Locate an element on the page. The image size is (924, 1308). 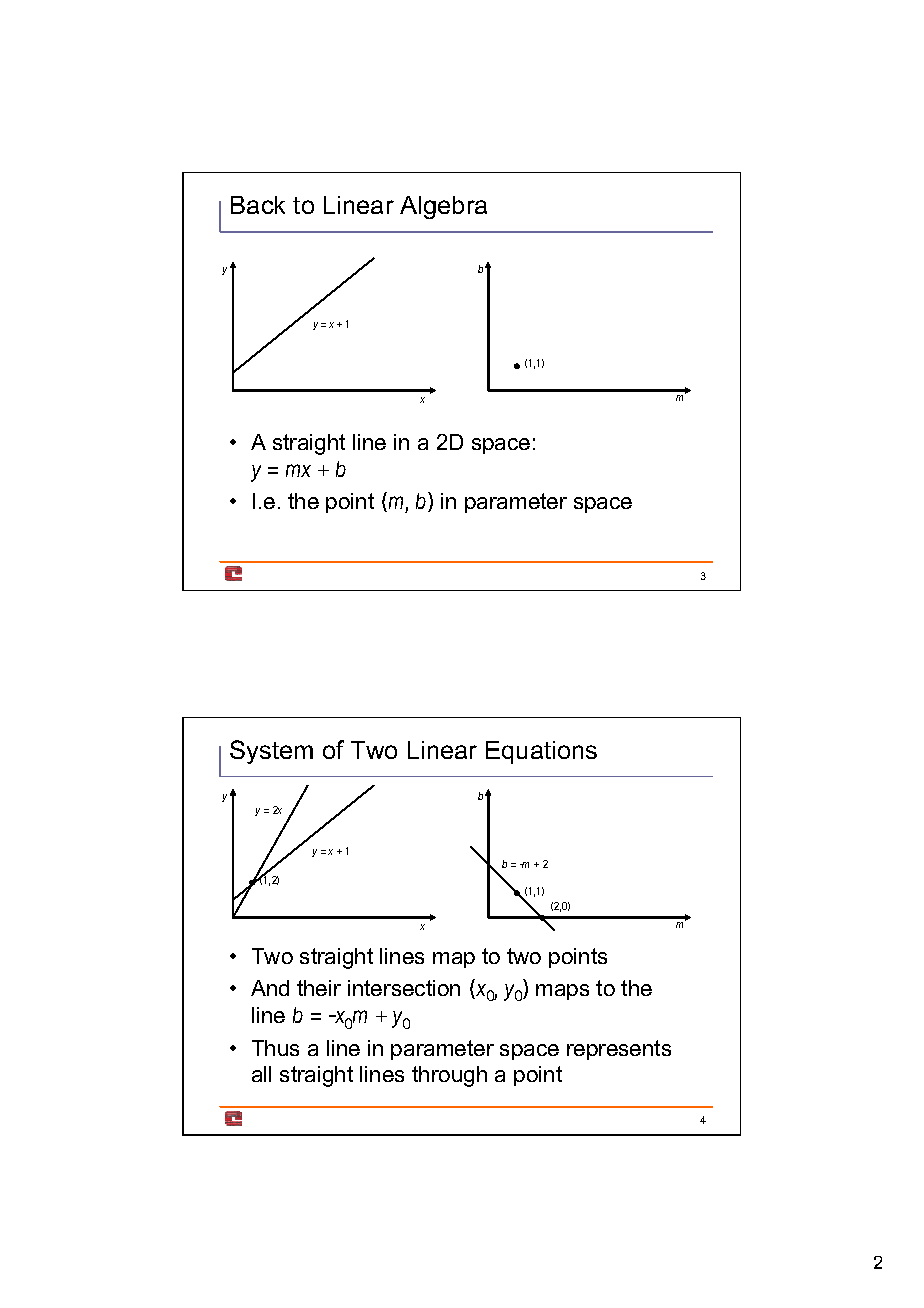
represents is located at coordinates (619, 1050).
